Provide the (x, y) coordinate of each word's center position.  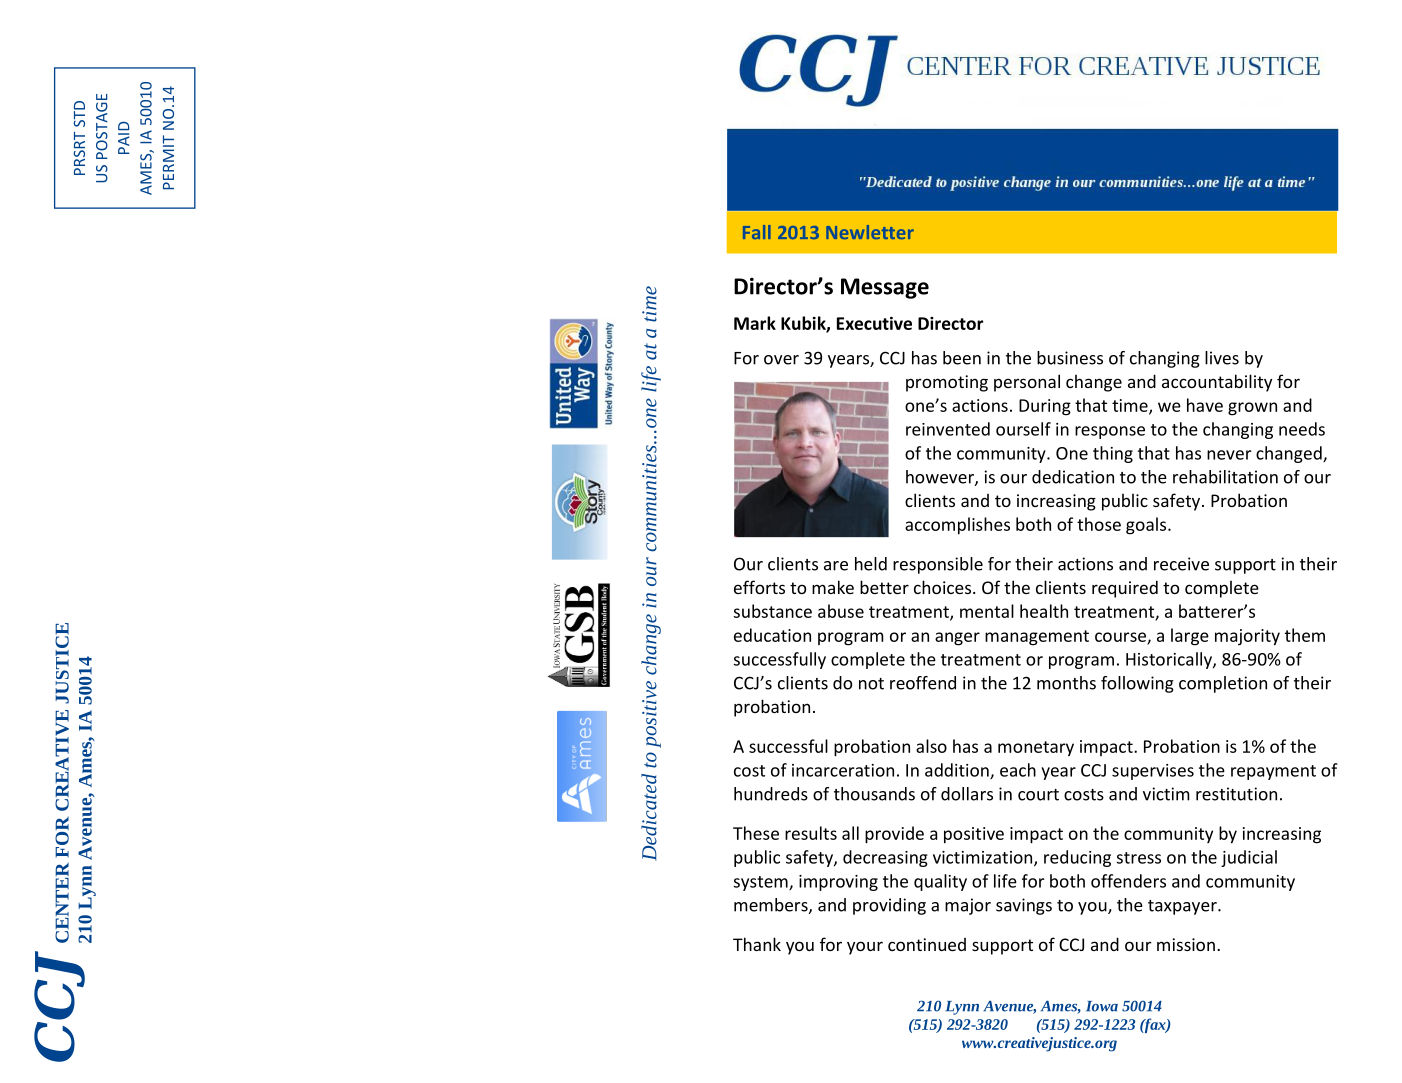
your (865, 948)
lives (1222, 358)
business (1070, 358)
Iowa (1102, 1006)
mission (1186, 944)
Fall (757, 232)
